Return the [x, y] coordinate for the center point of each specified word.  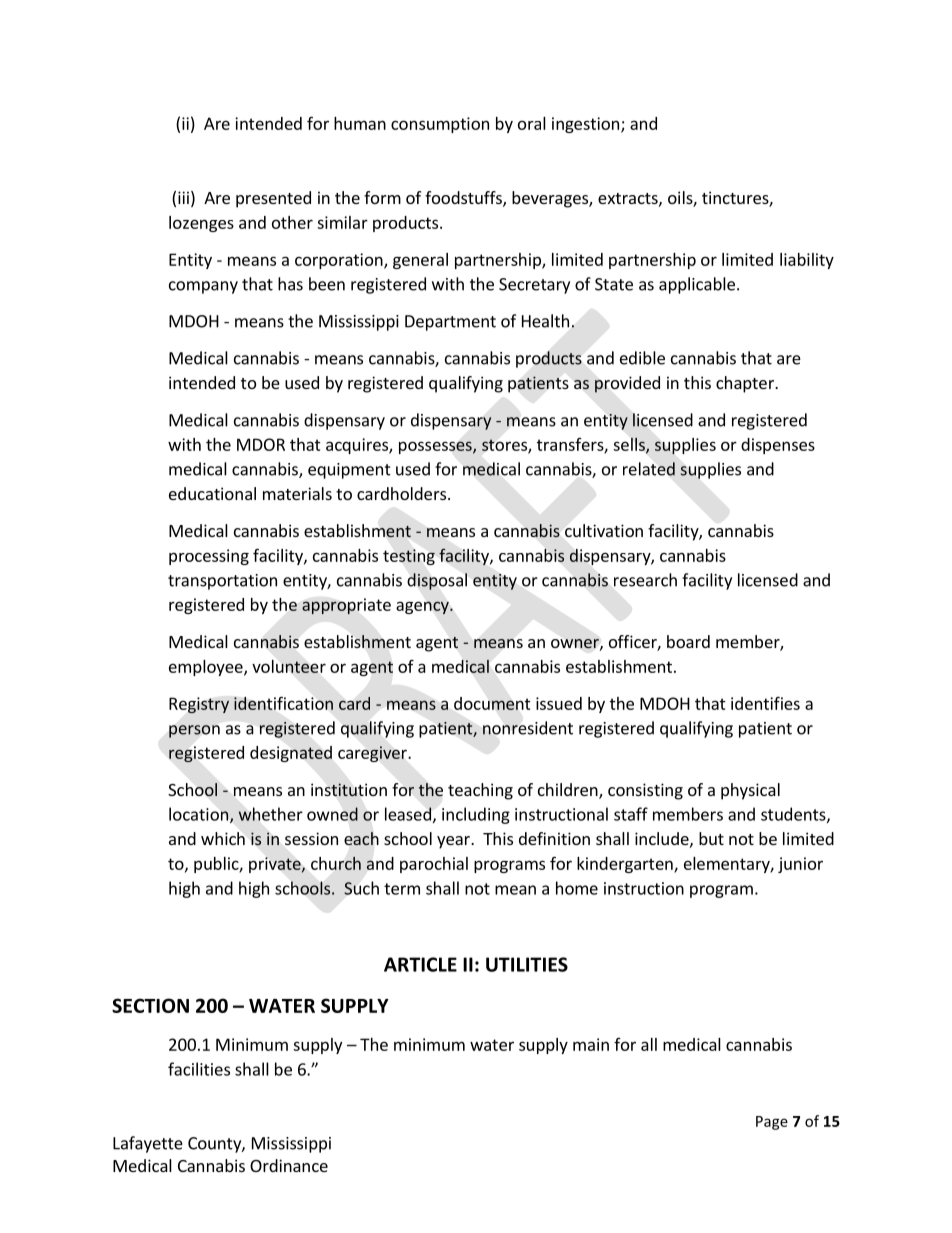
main [591, 1044]
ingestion [585, 125]
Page [772, 1123]
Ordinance [289, 1165]
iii [183, 197]
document [492, 703]
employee [207, 668]
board [688, 641]
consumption [440, 125]
